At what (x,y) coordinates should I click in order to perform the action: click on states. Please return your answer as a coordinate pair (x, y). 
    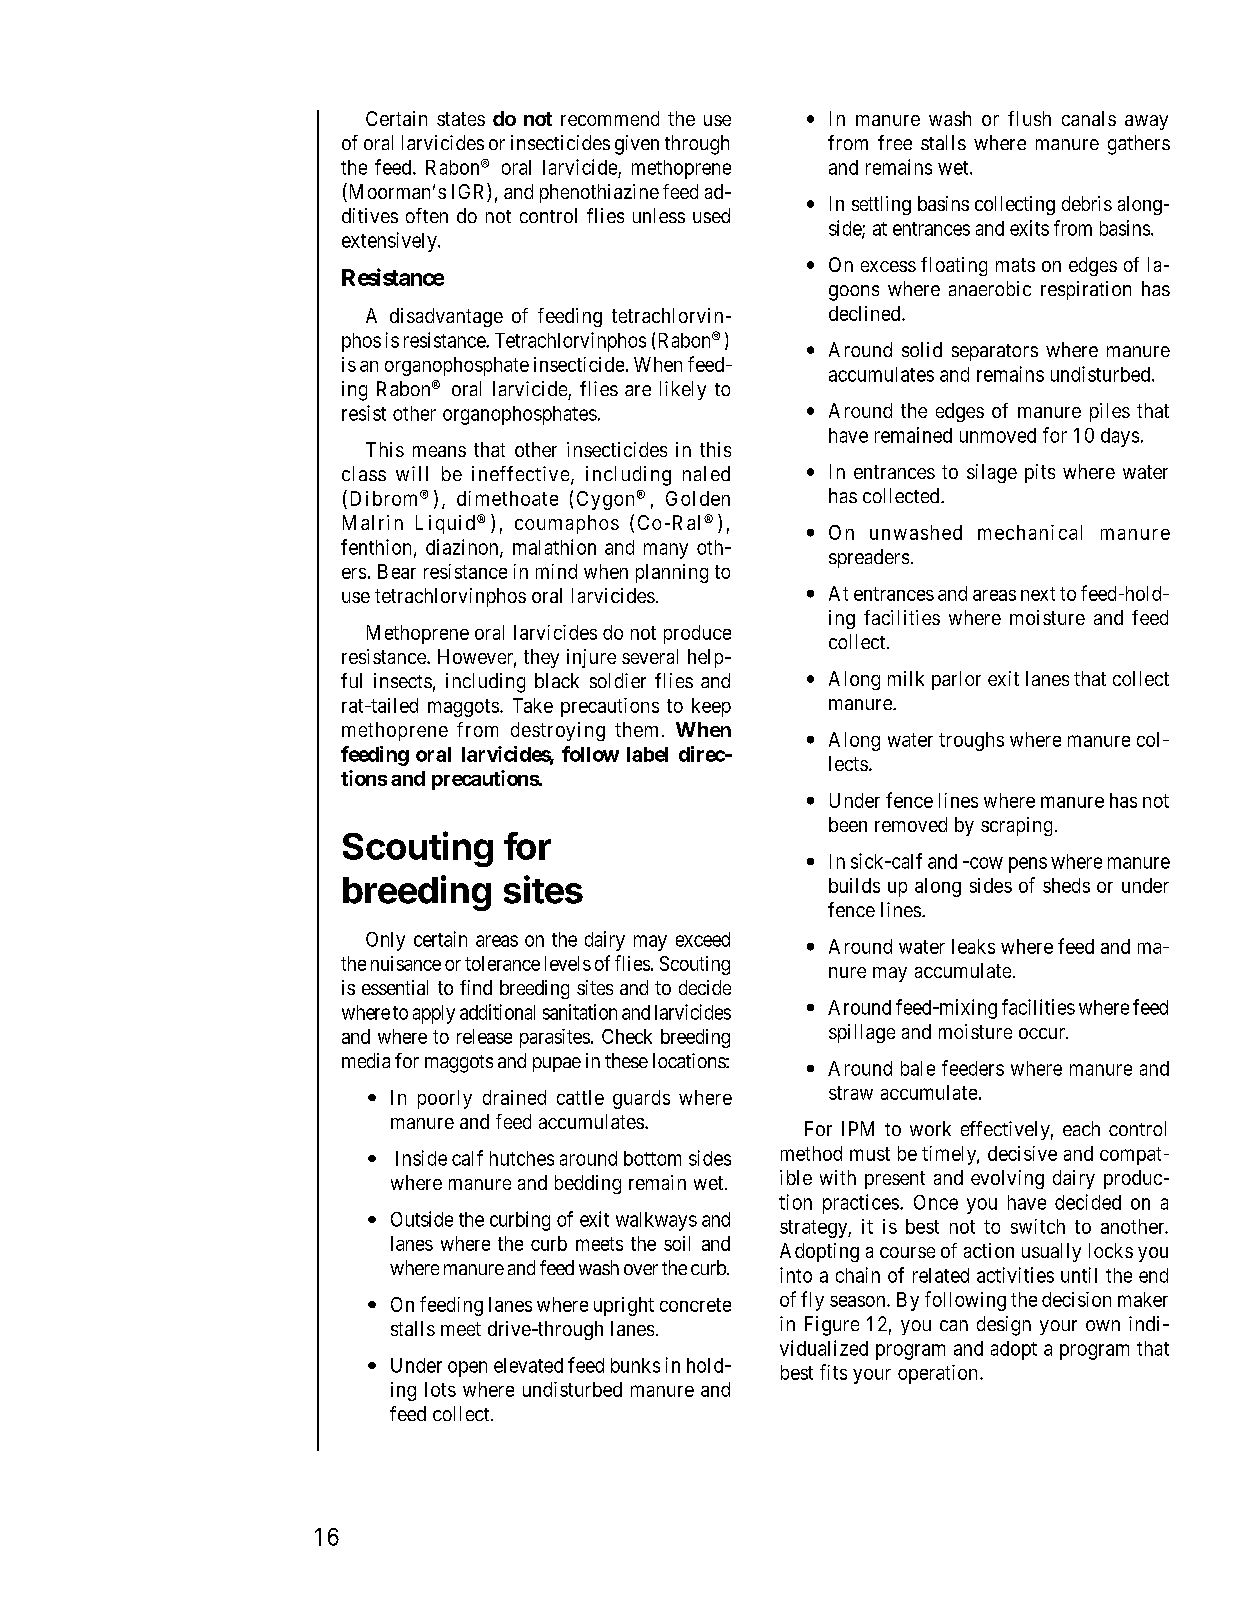
    Looking at the image, I should click on (461, 119).
